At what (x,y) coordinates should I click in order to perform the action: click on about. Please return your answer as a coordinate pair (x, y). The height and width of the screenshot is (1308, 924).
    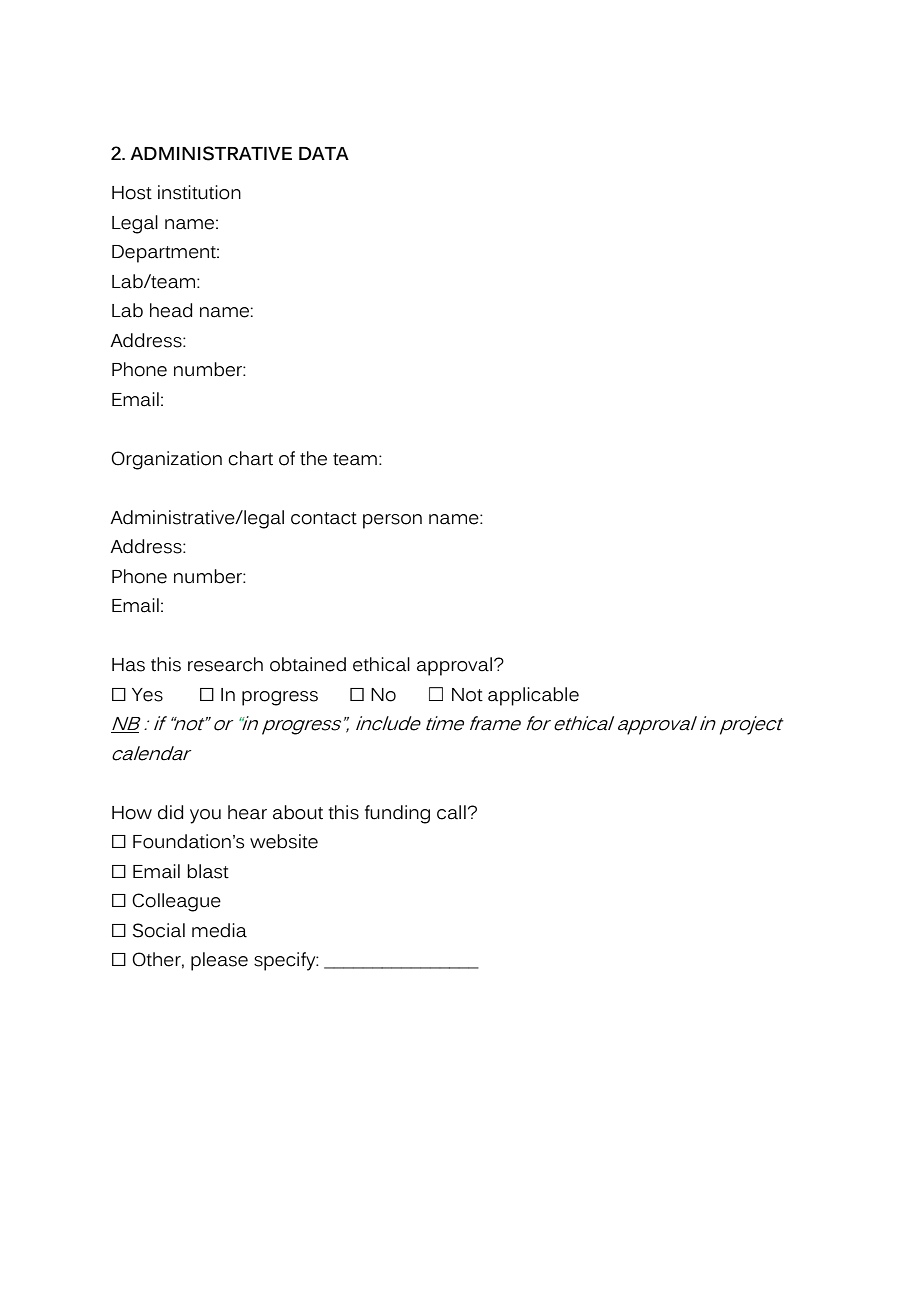
    Looking at the image, I should click on (298, 812).
